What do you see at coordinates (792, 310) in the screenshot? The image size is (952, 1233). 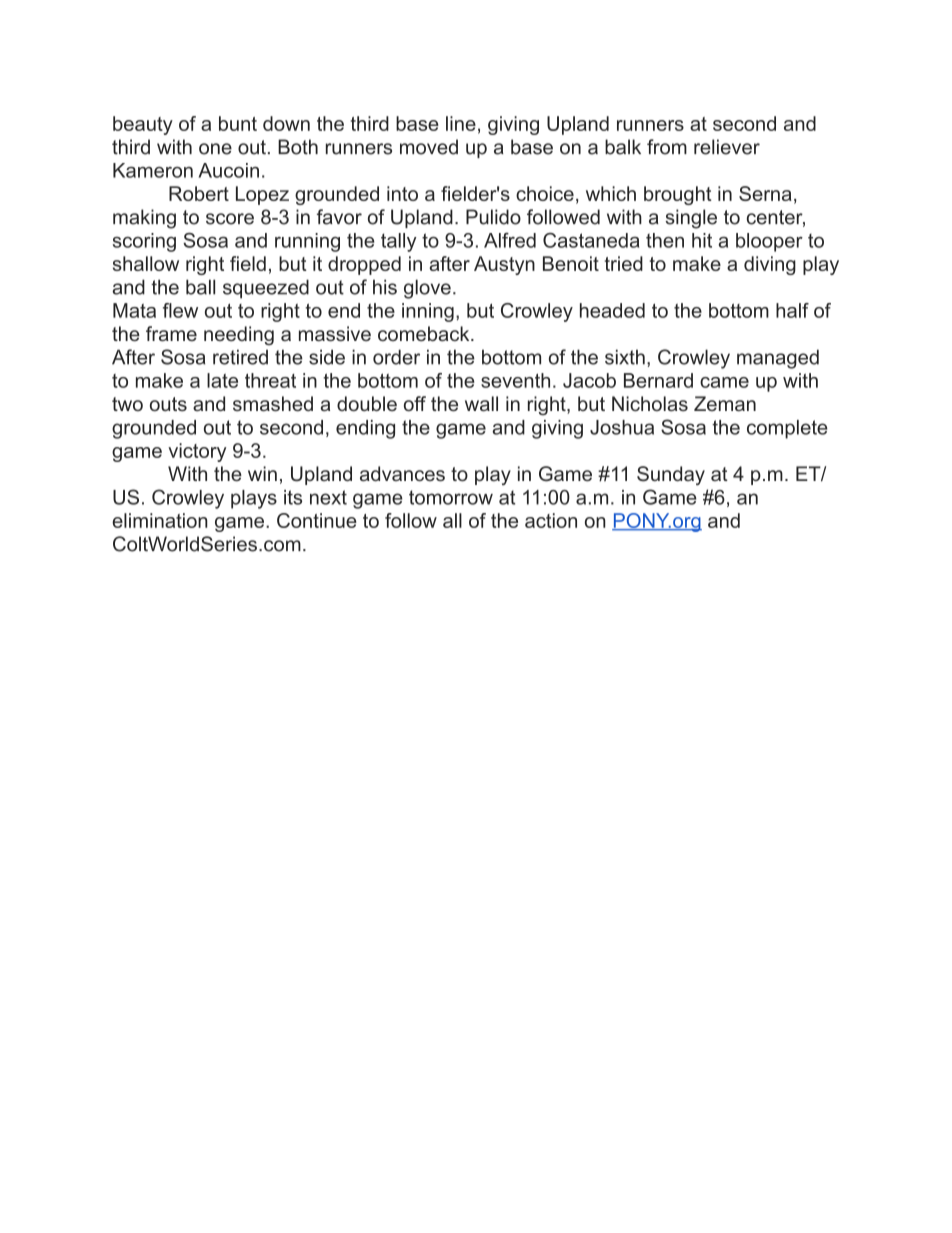 I see `half` at bounding box center [792, 310].
